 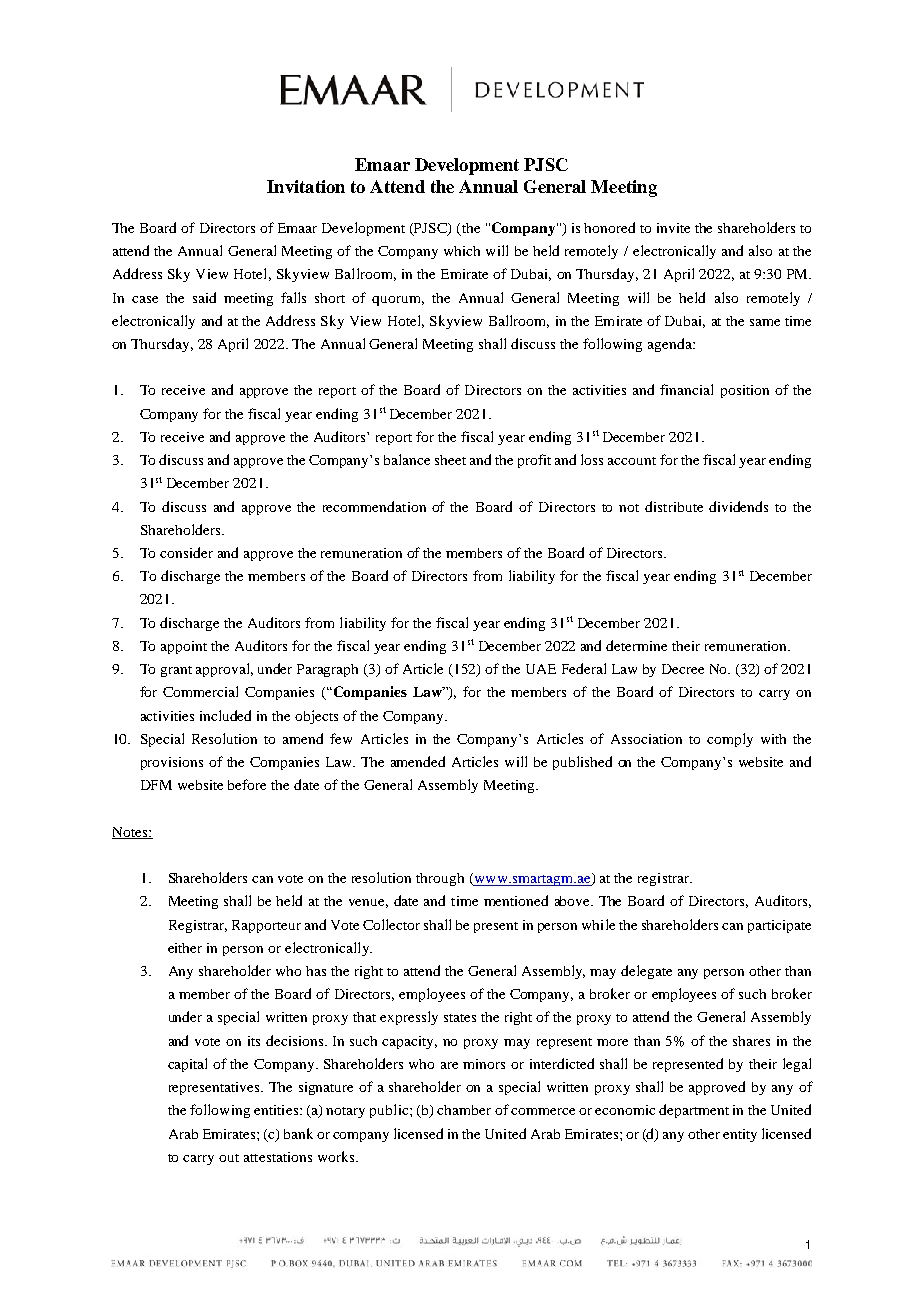 What do you see at coordinates (740, 1135) in the page?
I see `entity` at bounding box center [740, 1135].
